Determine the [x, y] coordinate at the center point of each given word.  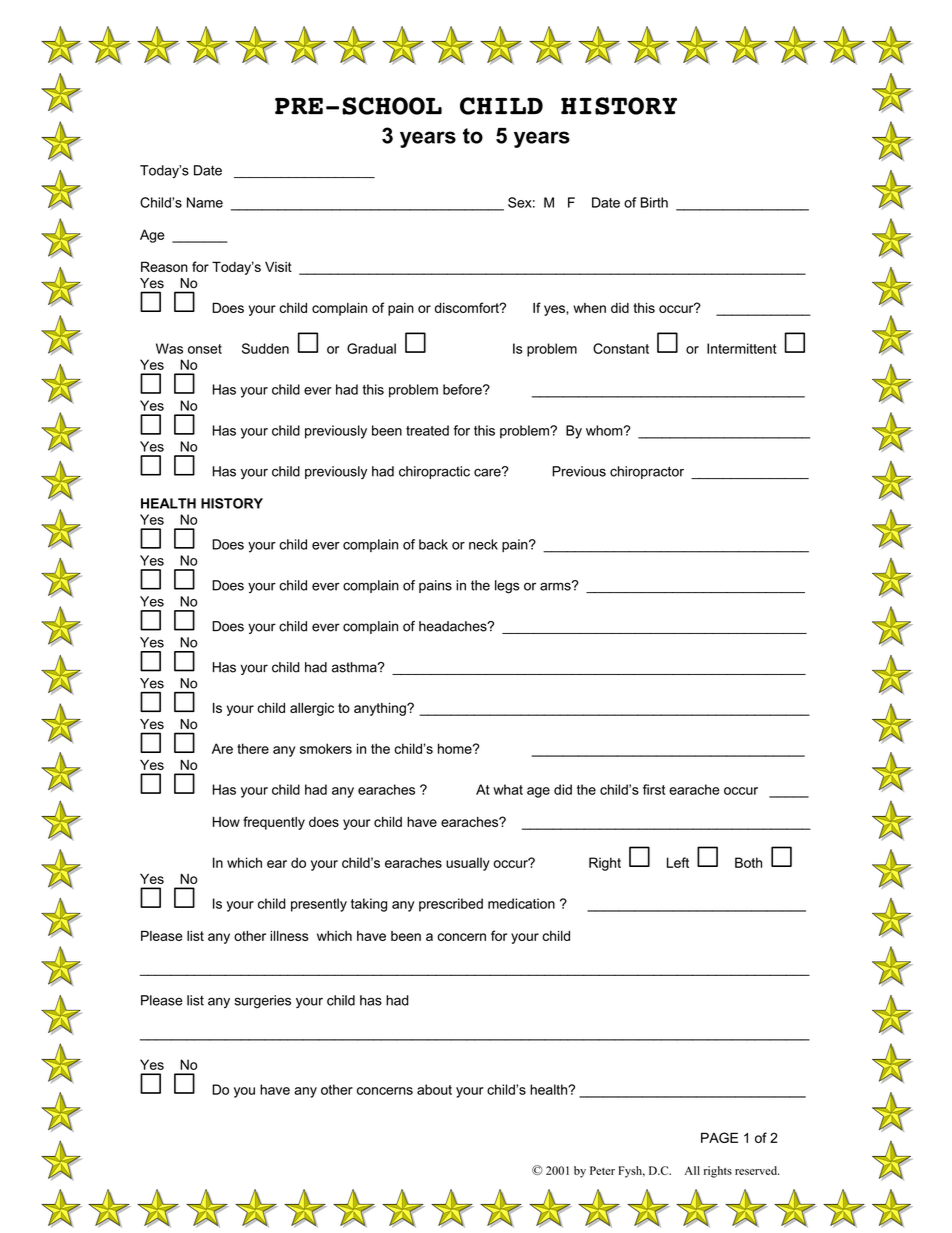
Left [678, 862]
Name [205, 202]
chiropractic [434, 472]
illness [289, 936]
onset [205, 349]
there [253, 748]
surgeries [262, 1002]
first [654, 789]
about [434, 1089]
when [589, 308]
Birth [654, 202]
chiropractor [647, 472]
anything [381, 709]
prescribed [451, 905]
